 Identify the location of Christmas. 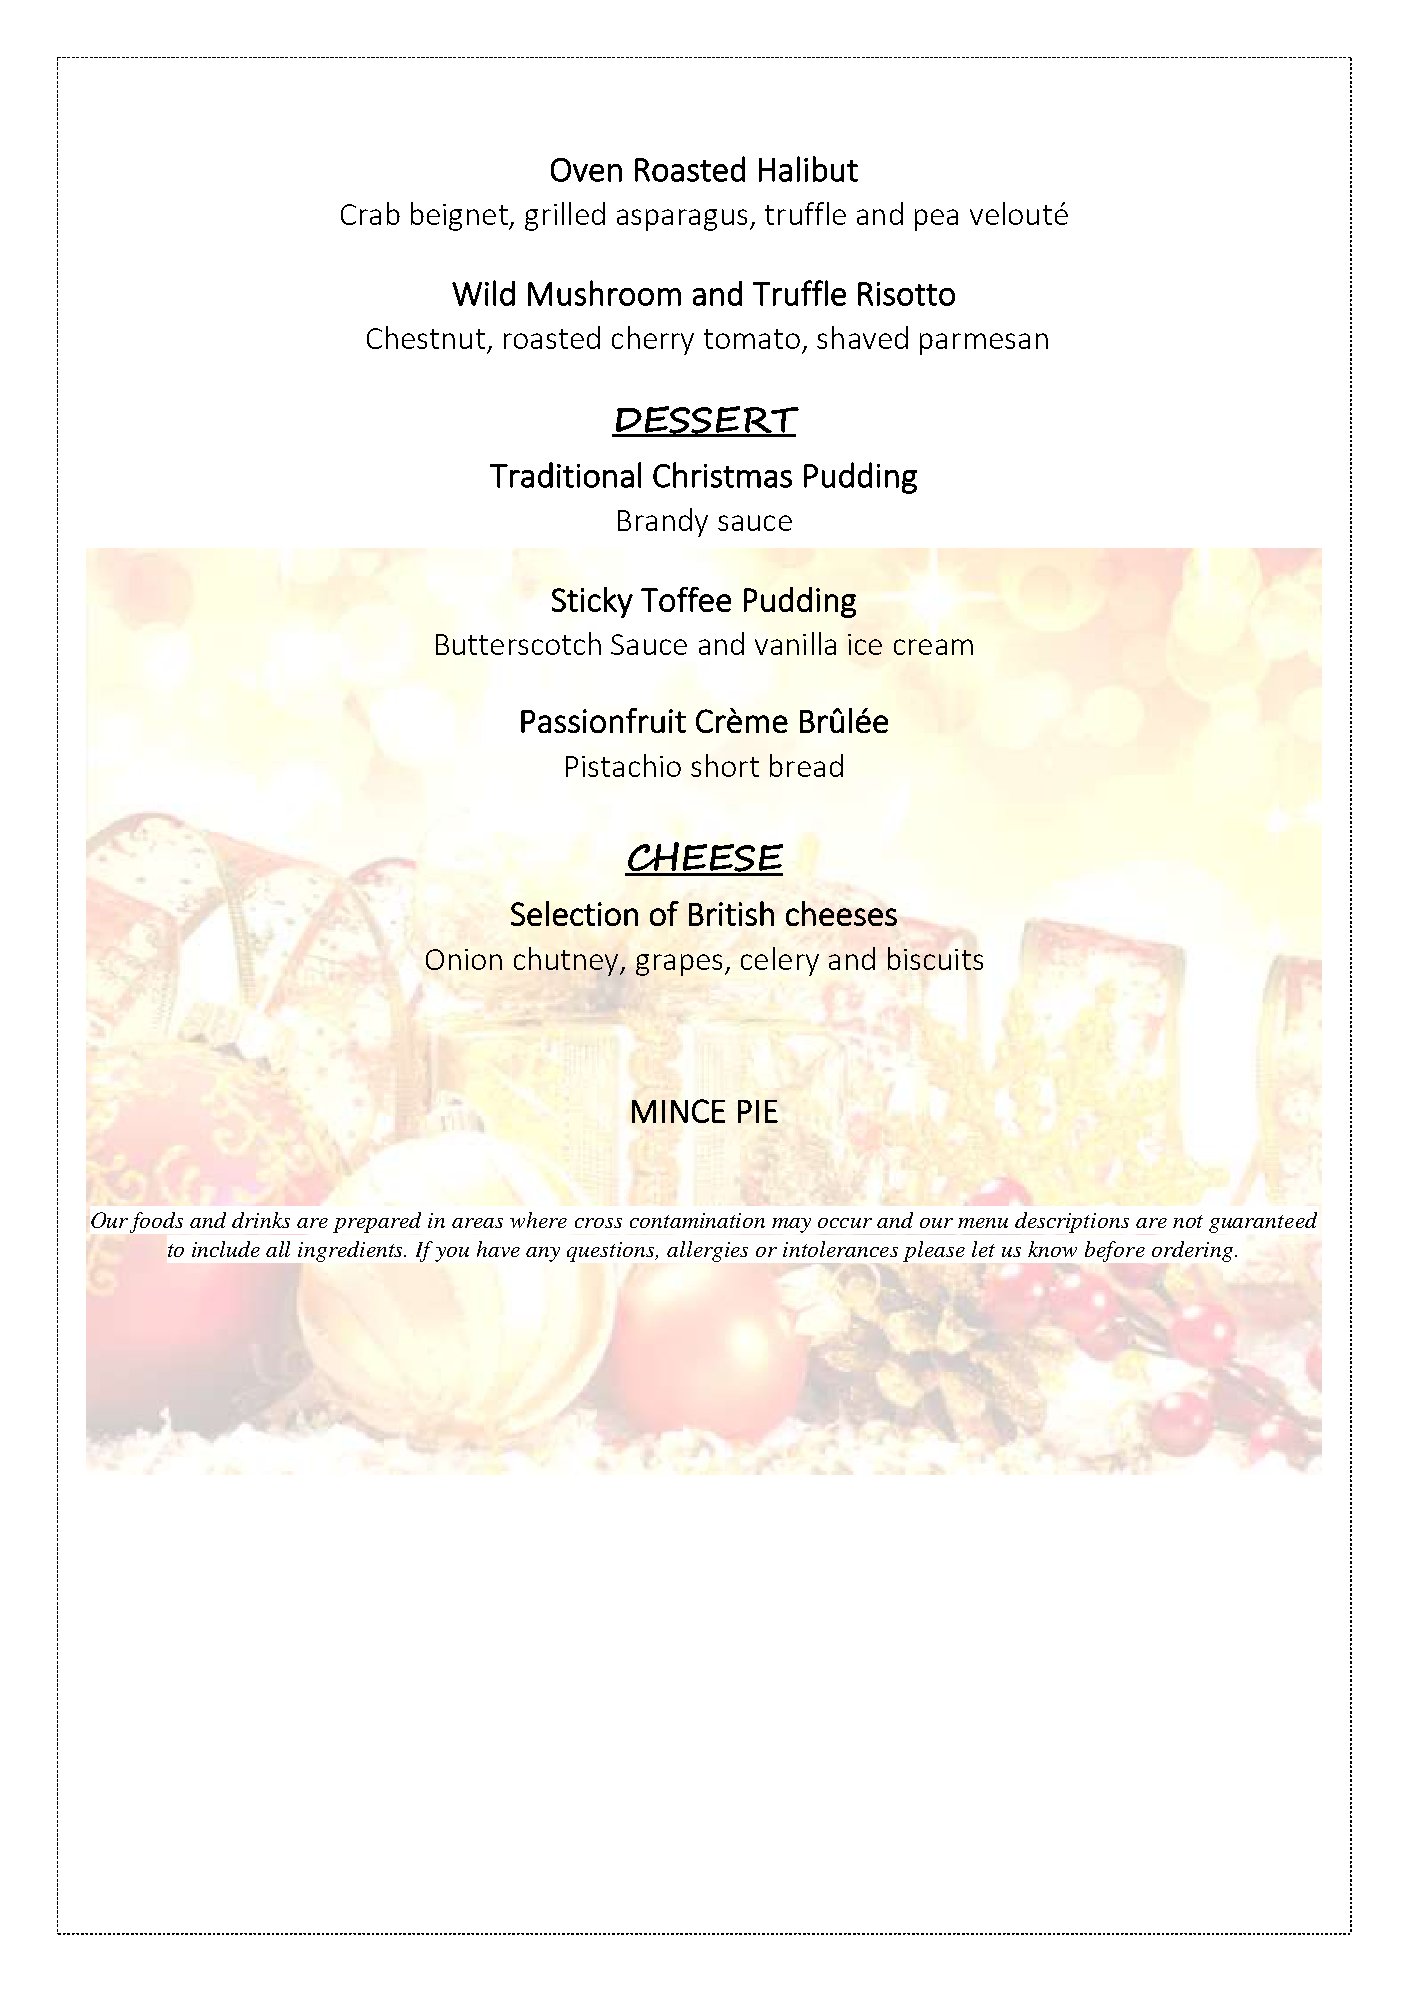
(722, 475).
